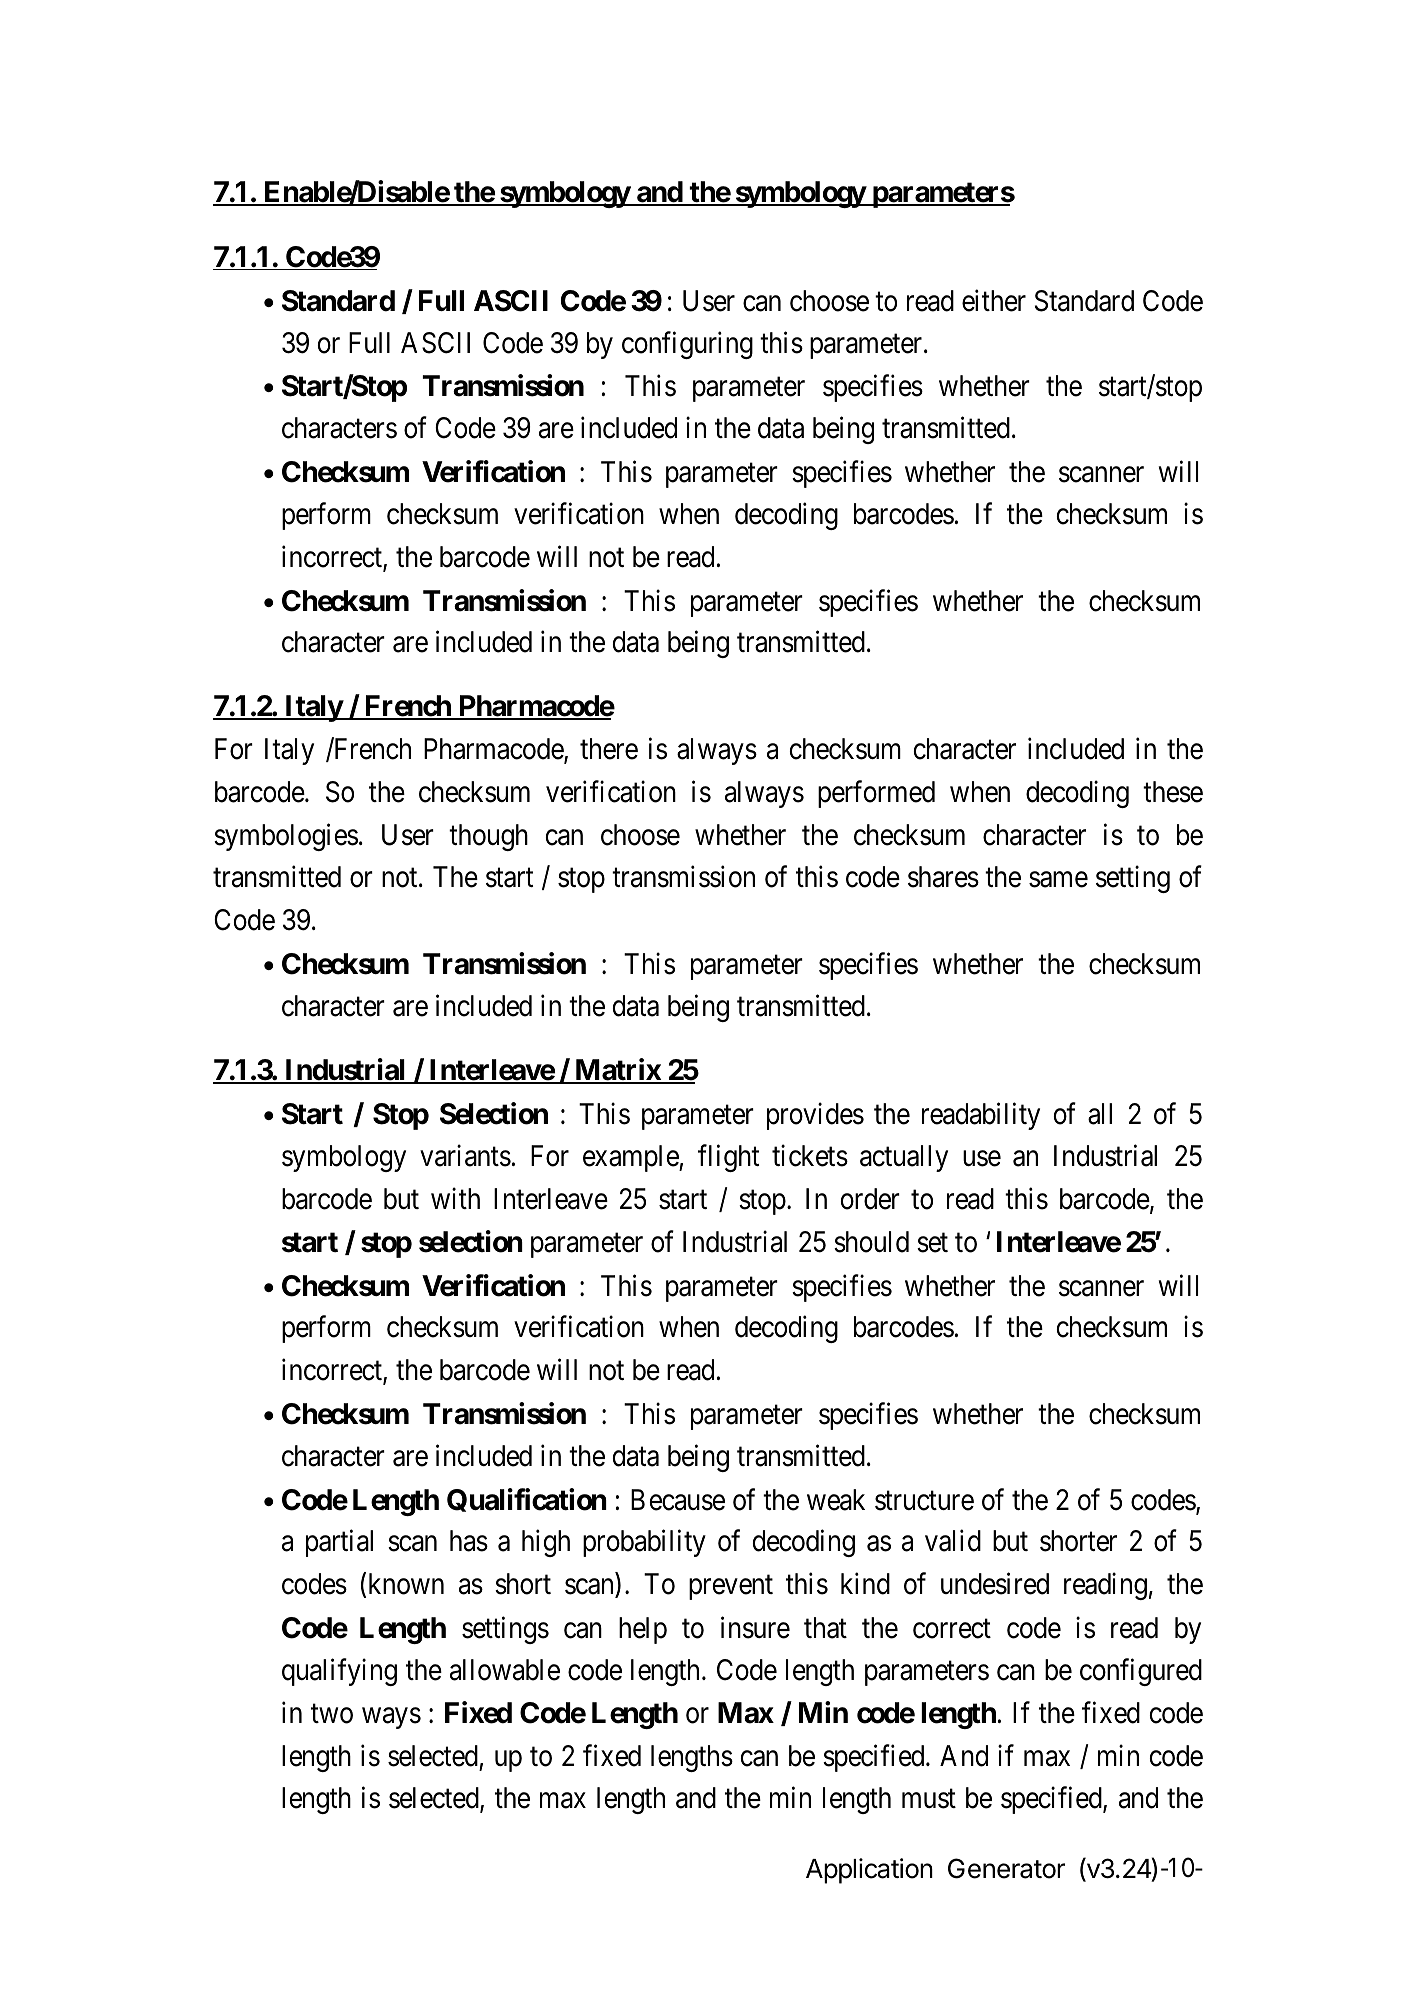  What do you see at coordinates (687, 345) in the document?
I see `configuring` at bounding box center [687, 345].
